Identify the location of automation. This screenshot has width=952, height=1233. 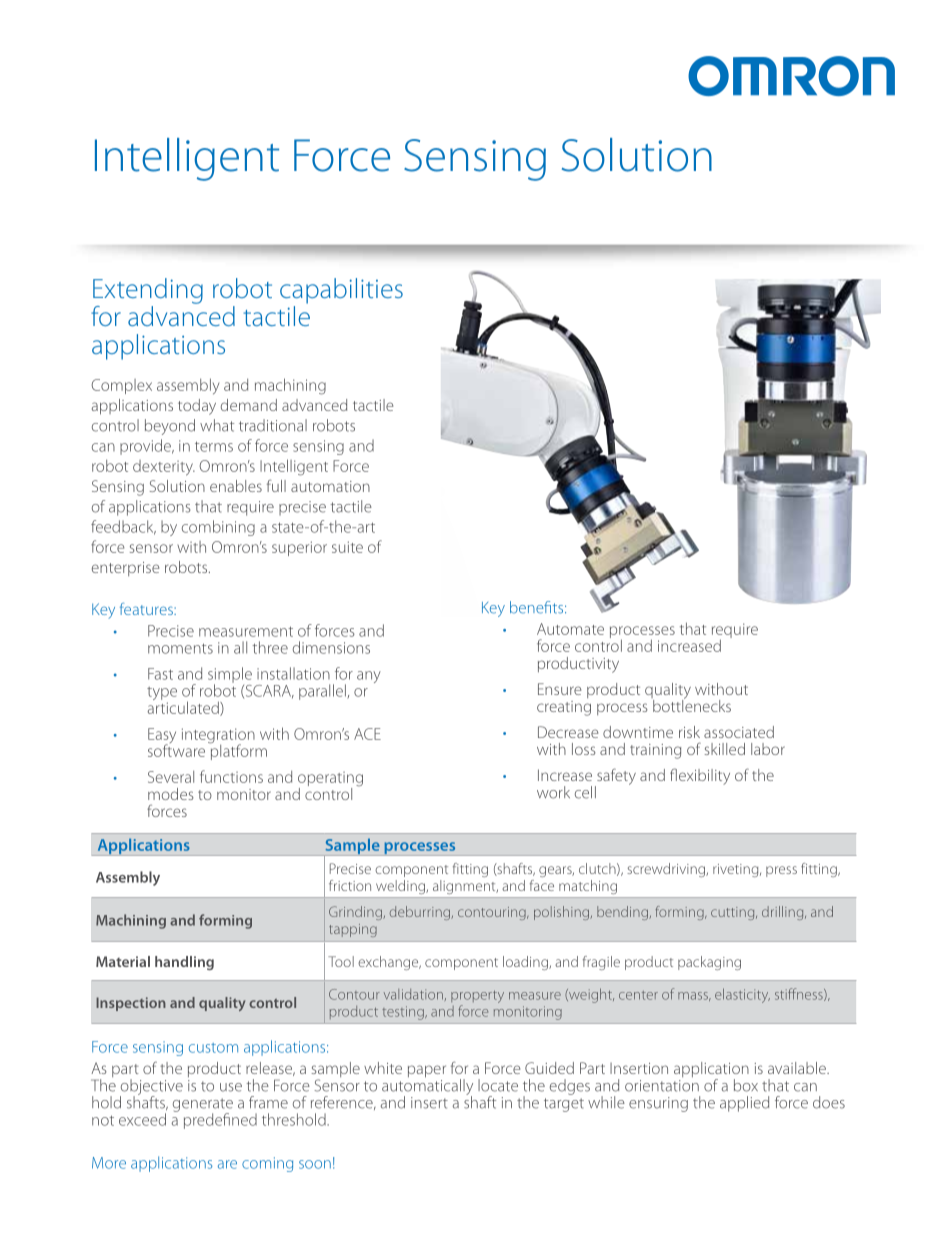
(330, 486).
